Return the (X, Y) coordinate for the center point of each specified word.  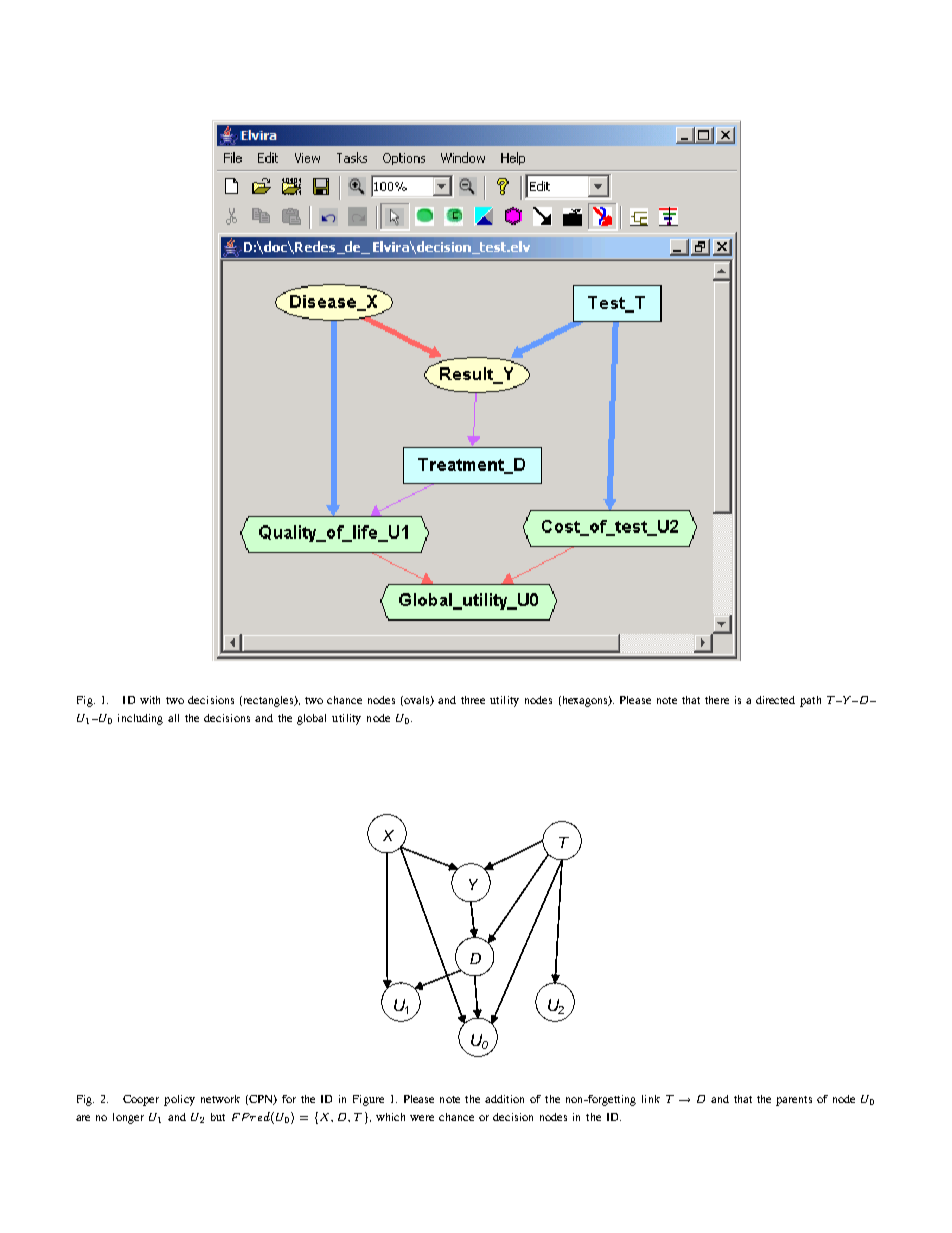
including (140, 719)
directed (775, 700)
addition (504, 1099)
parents (794, 1101)
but (218, 1117)
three (473, 700)
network (220, 1099)
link (651, 1099)
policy (179, 1100)
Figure (368, 1100)
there (717, 700)
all (173, 718)
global (311, 719)
